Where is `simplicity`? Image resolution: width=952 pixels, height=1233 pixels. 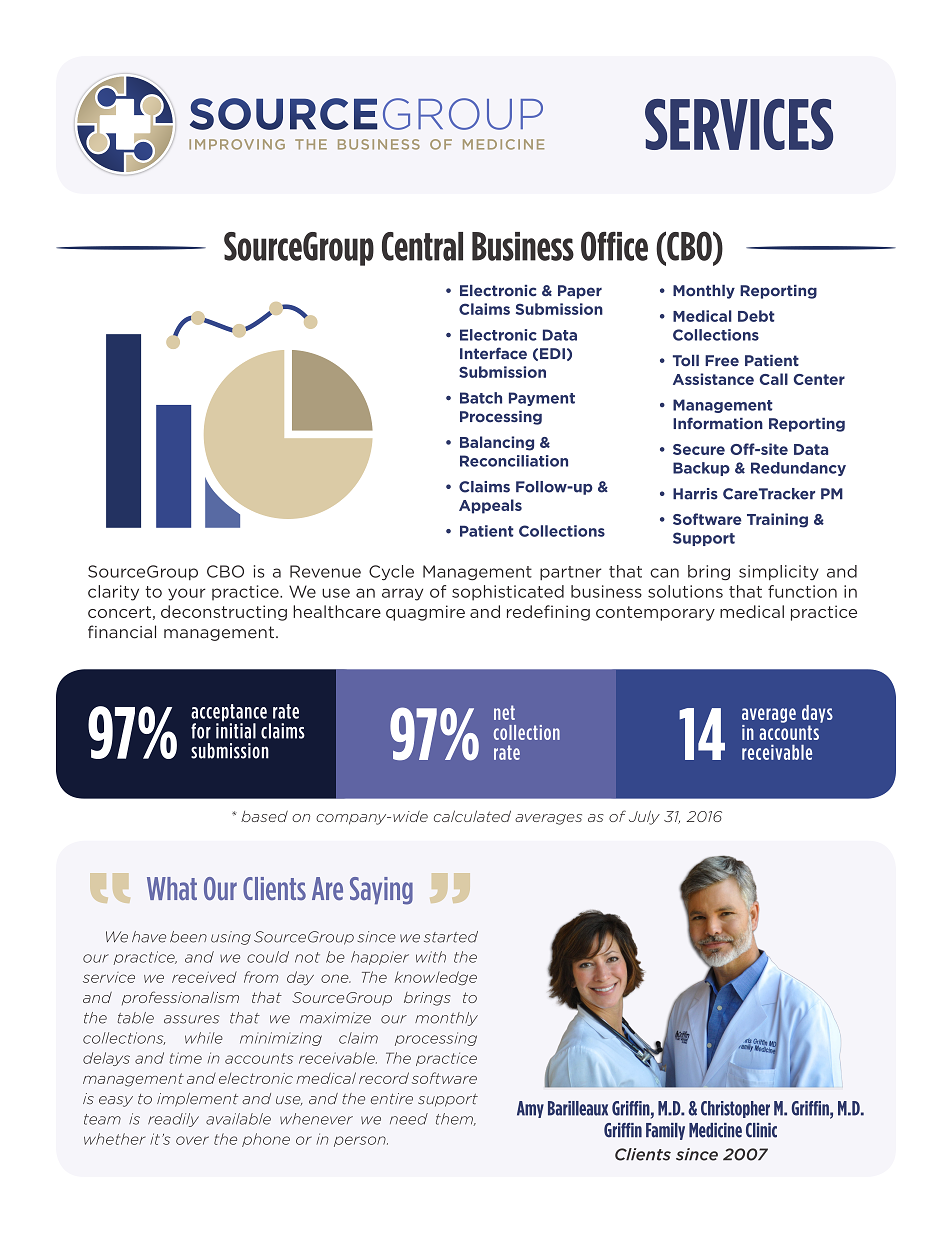 simplicity is located at coordinates (779, 572).
